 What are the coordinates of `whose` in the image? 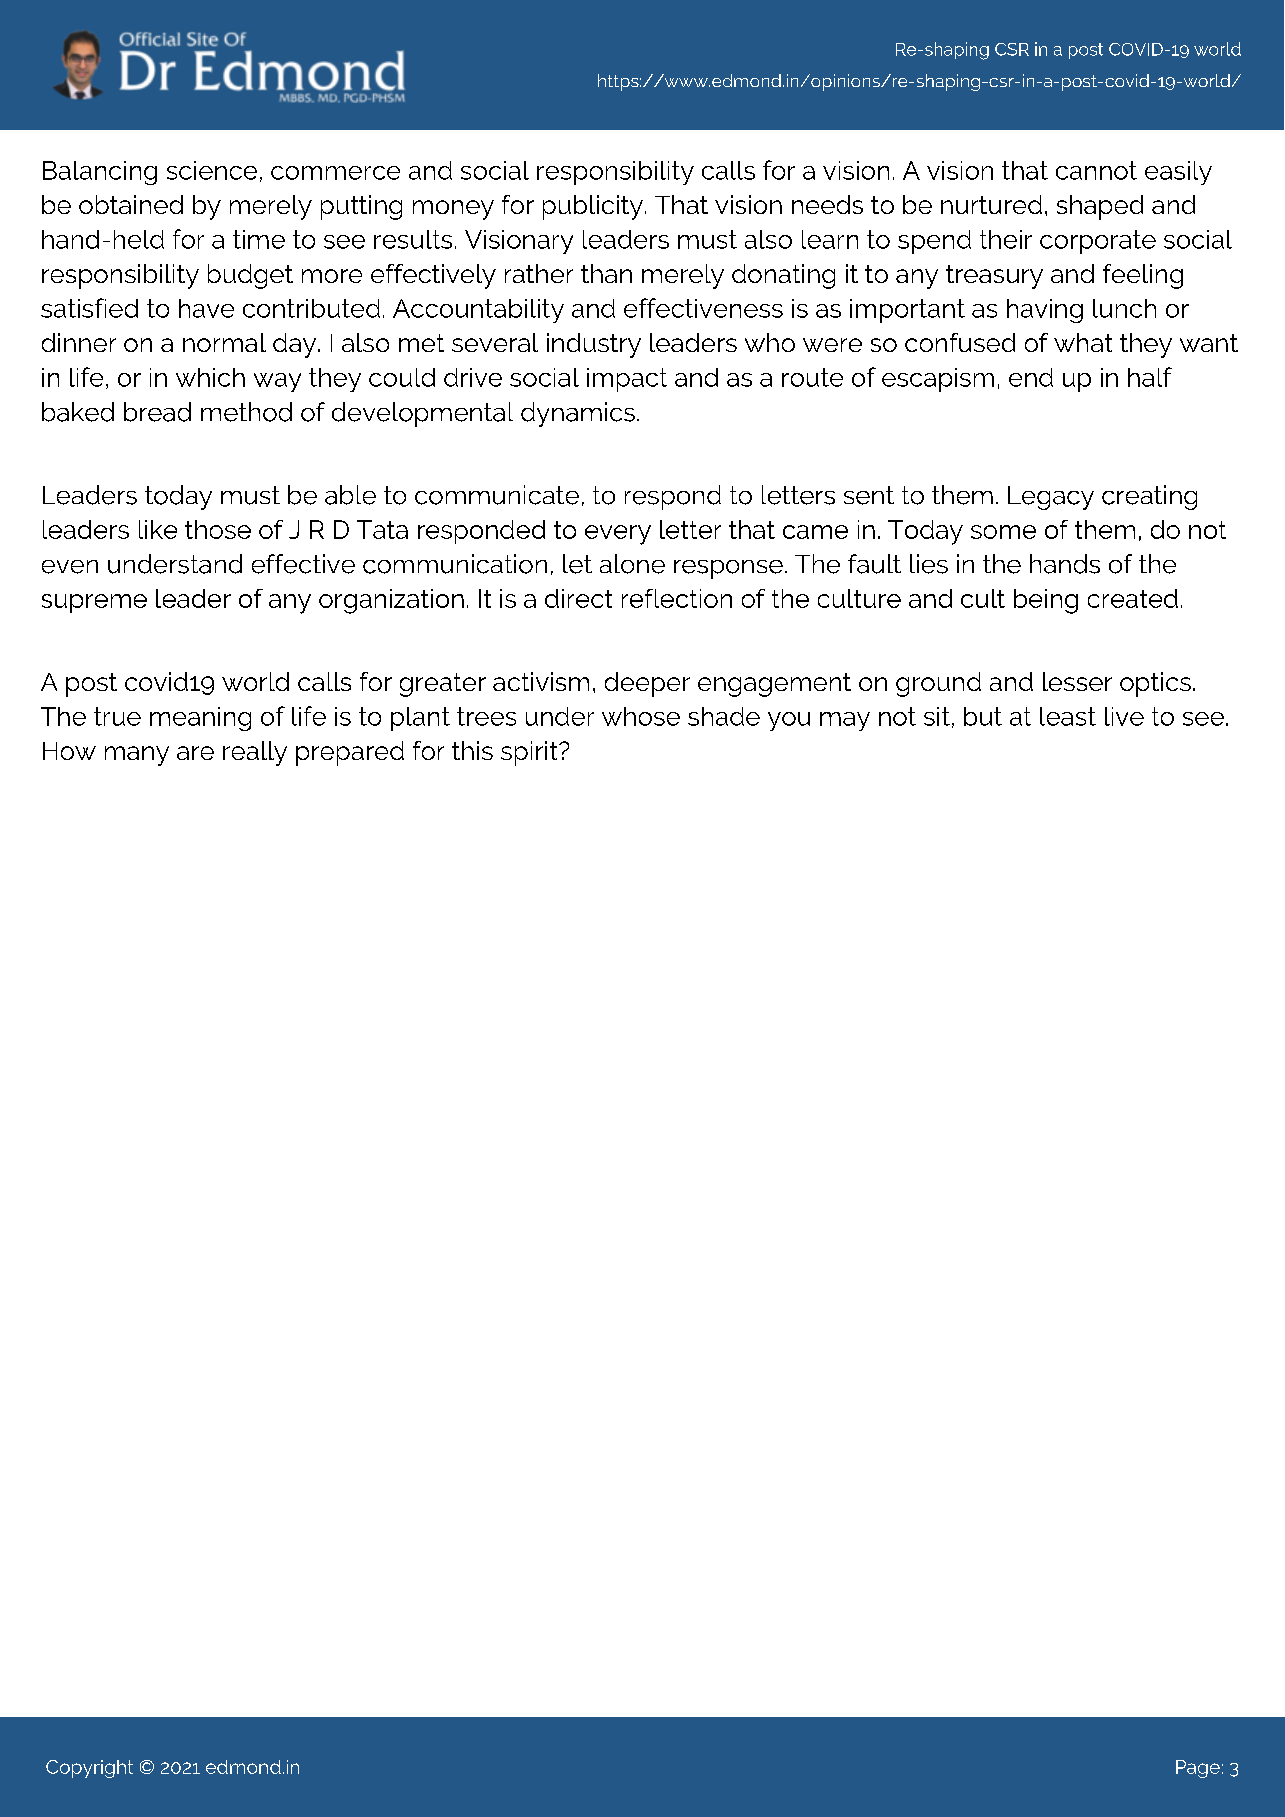 It's located at (641, 716).
